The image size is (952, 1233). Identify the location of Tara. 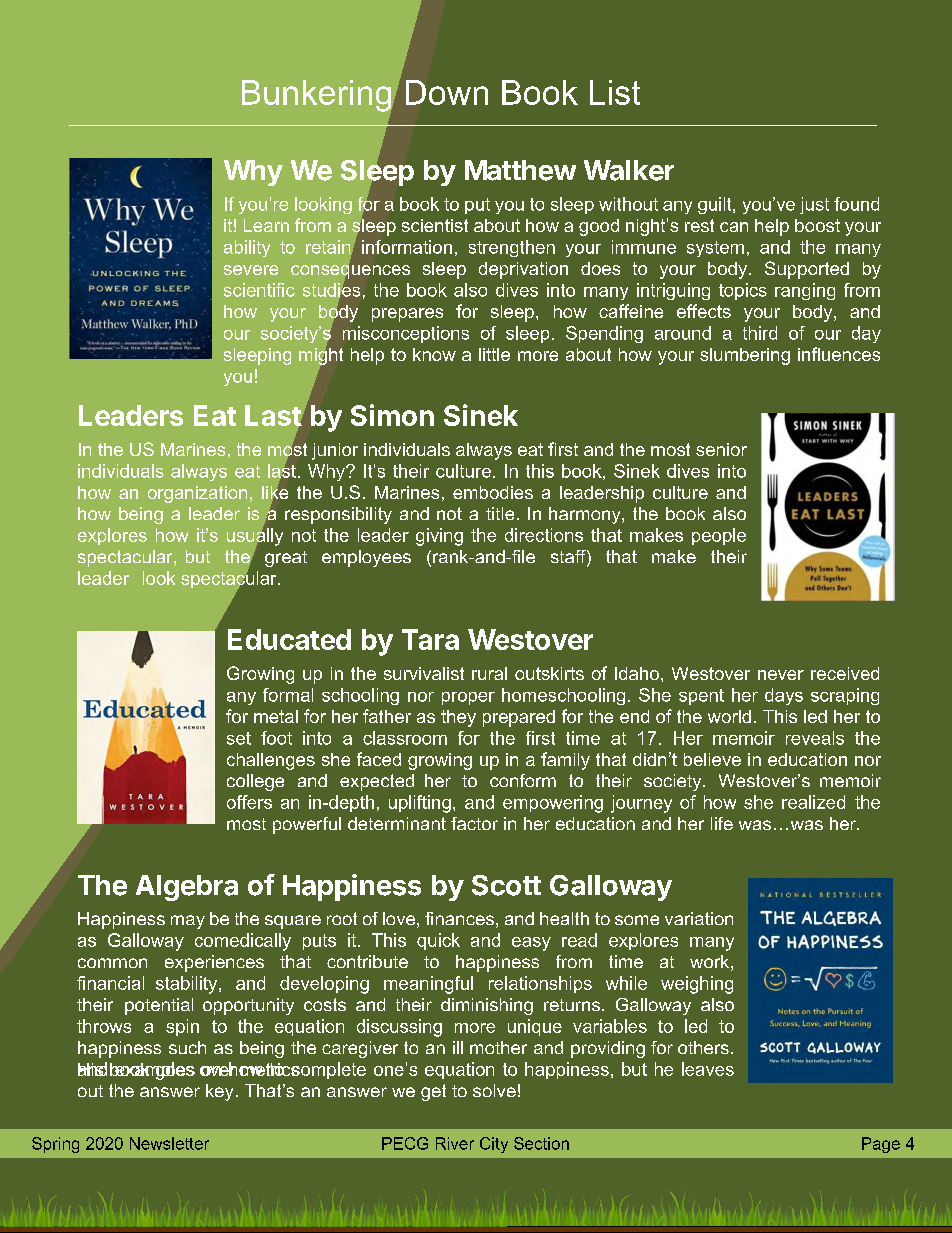
(430, 639).
